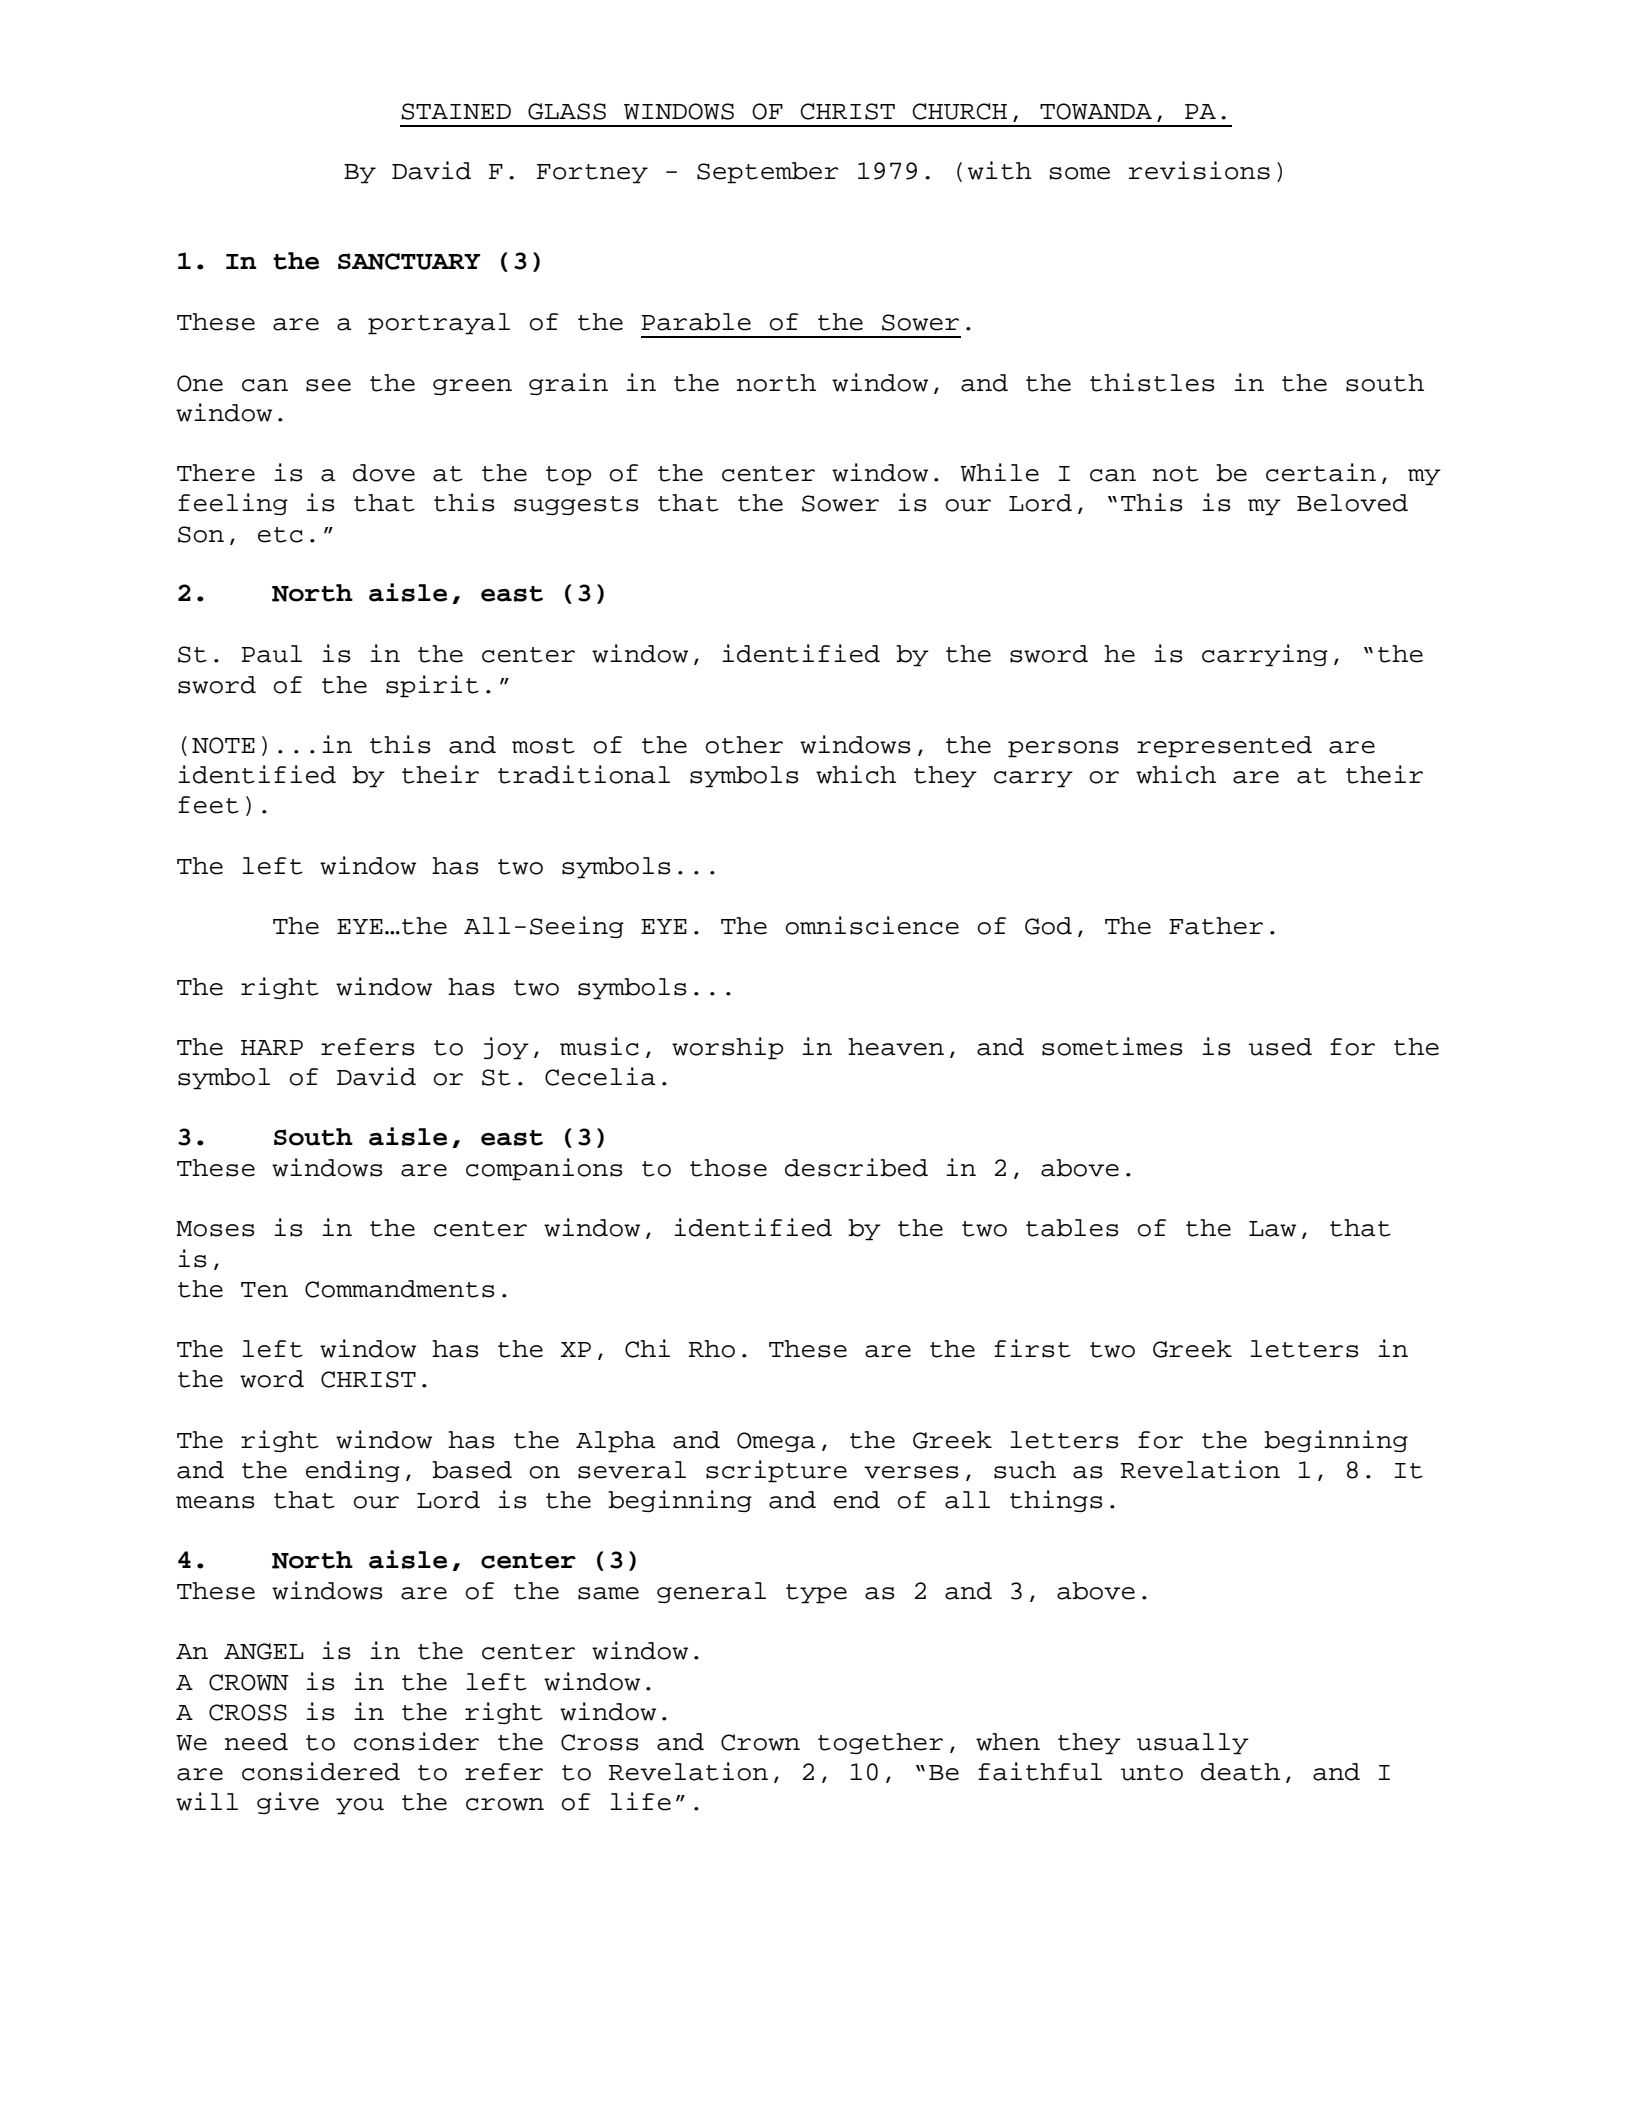  Describe the element at coordinates (776, 1471) in the image. I see `scripture` at that location.
